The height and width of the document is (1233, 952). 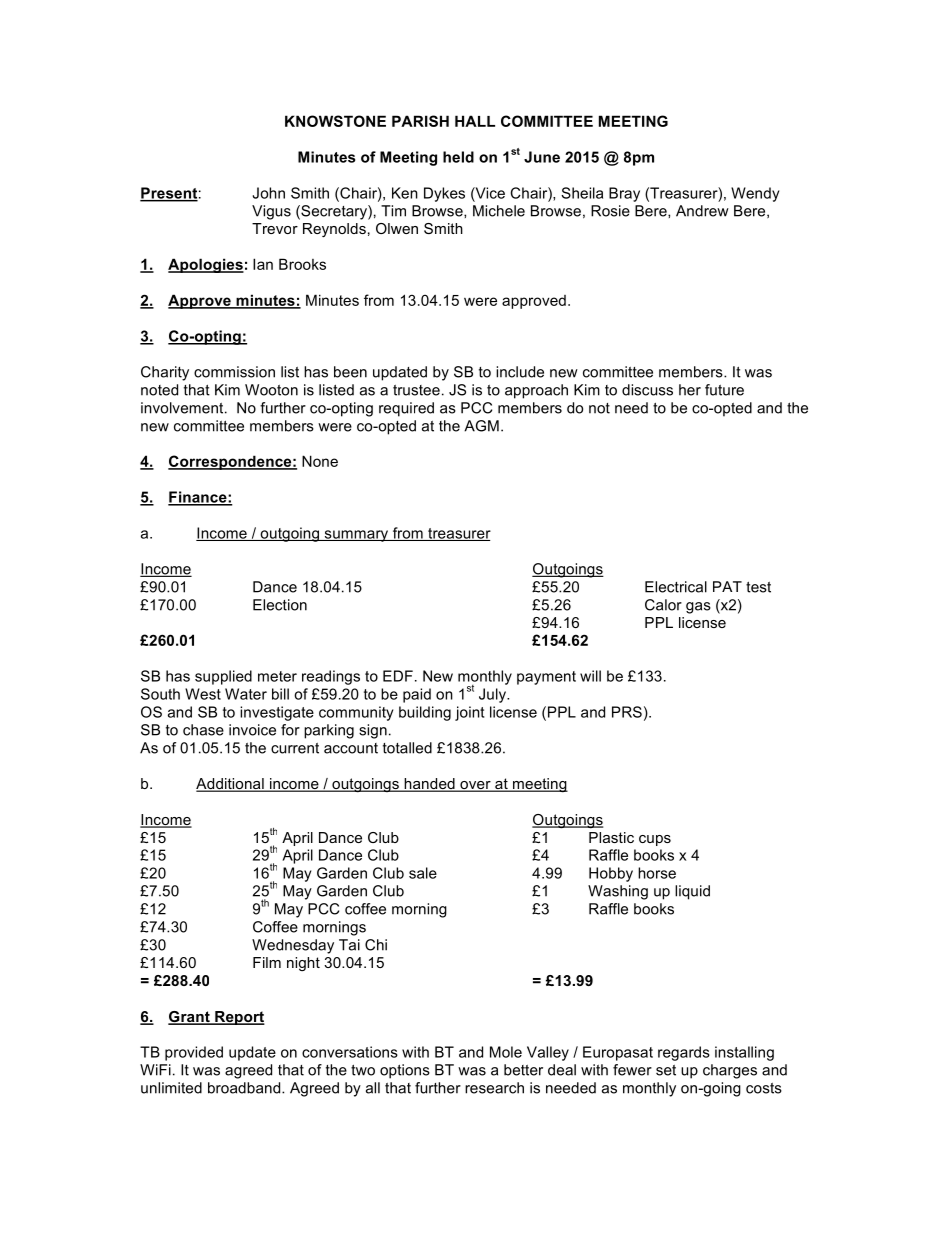 What do you see at coordinates (245, 1088) in the document?
I see `broadband` at bounding box center [245, 1088].
